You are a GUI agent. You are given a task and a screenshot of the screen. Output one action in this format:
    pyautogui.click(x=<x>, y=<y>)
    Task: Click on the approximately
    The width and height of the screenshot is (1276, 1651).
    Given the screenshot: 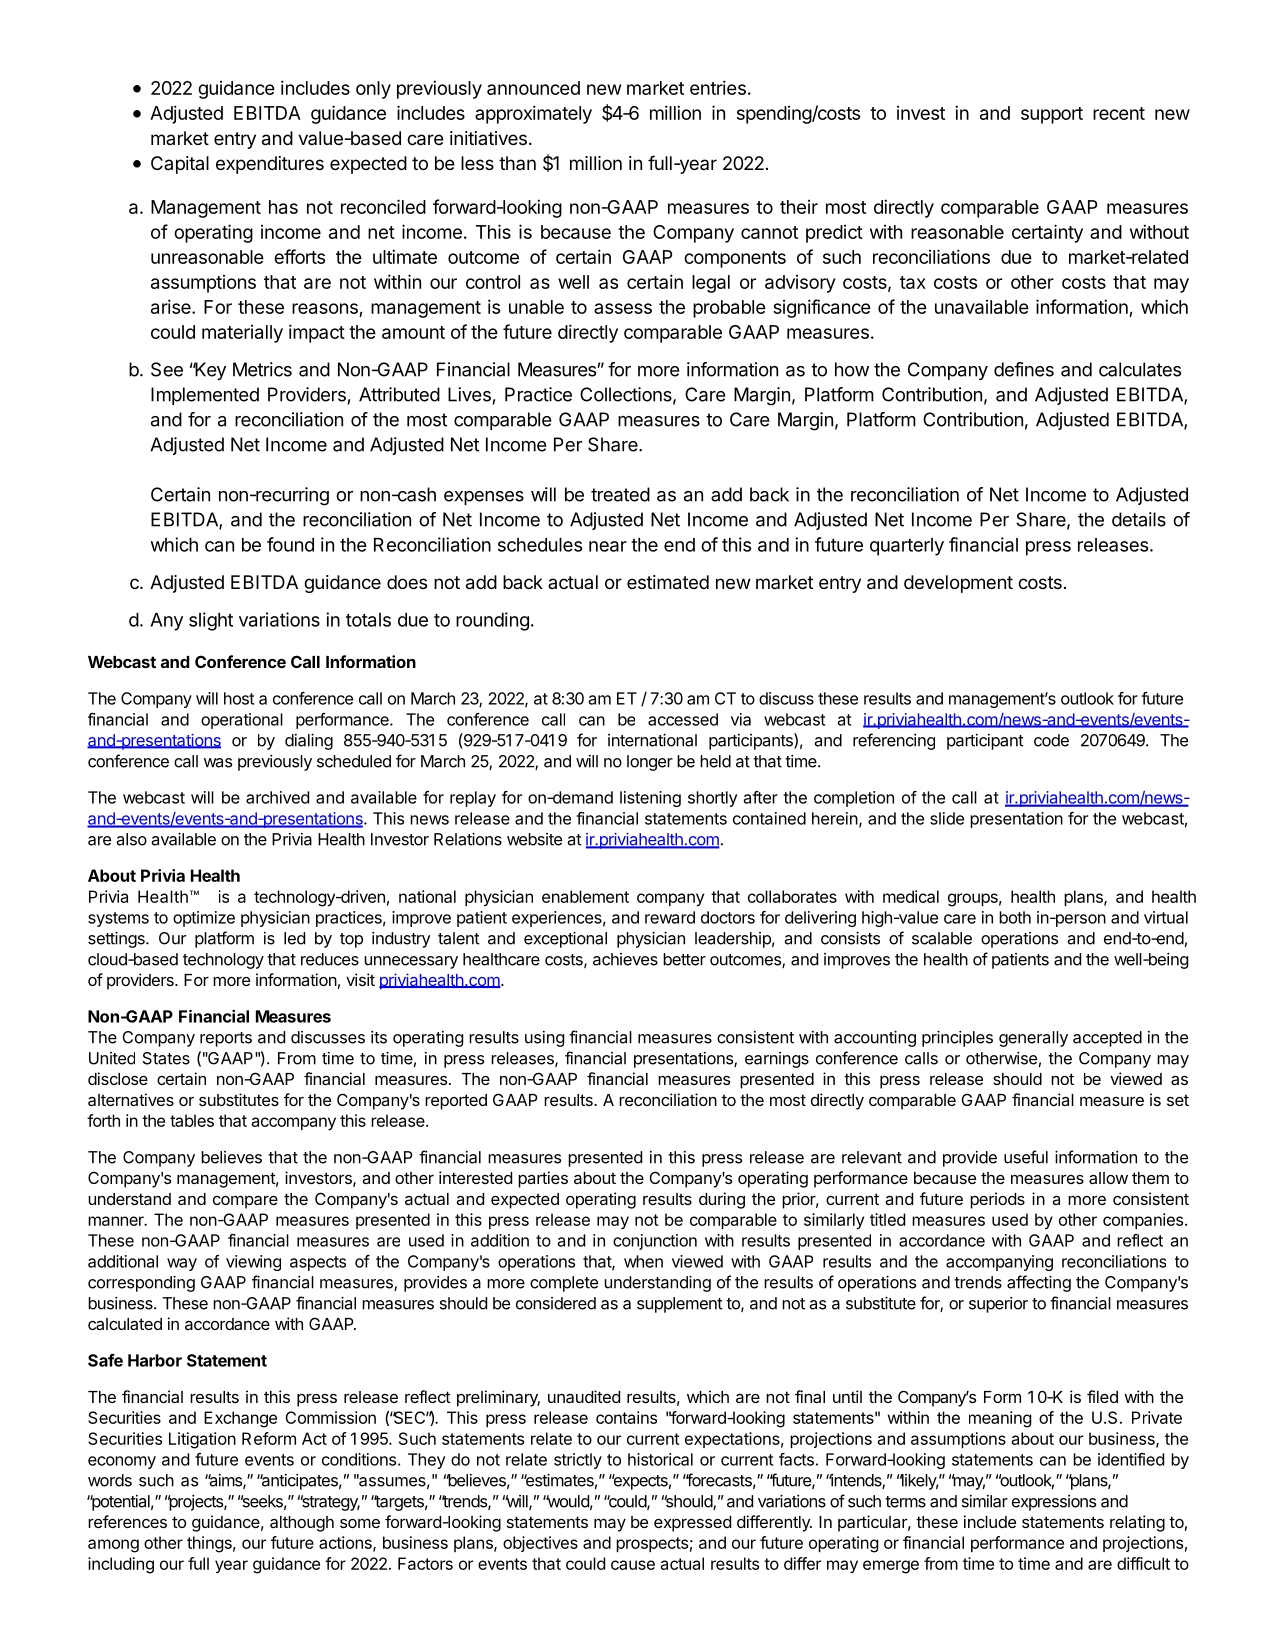 What is the action you would take?
    pyautogui.click(x=533, y=114)
